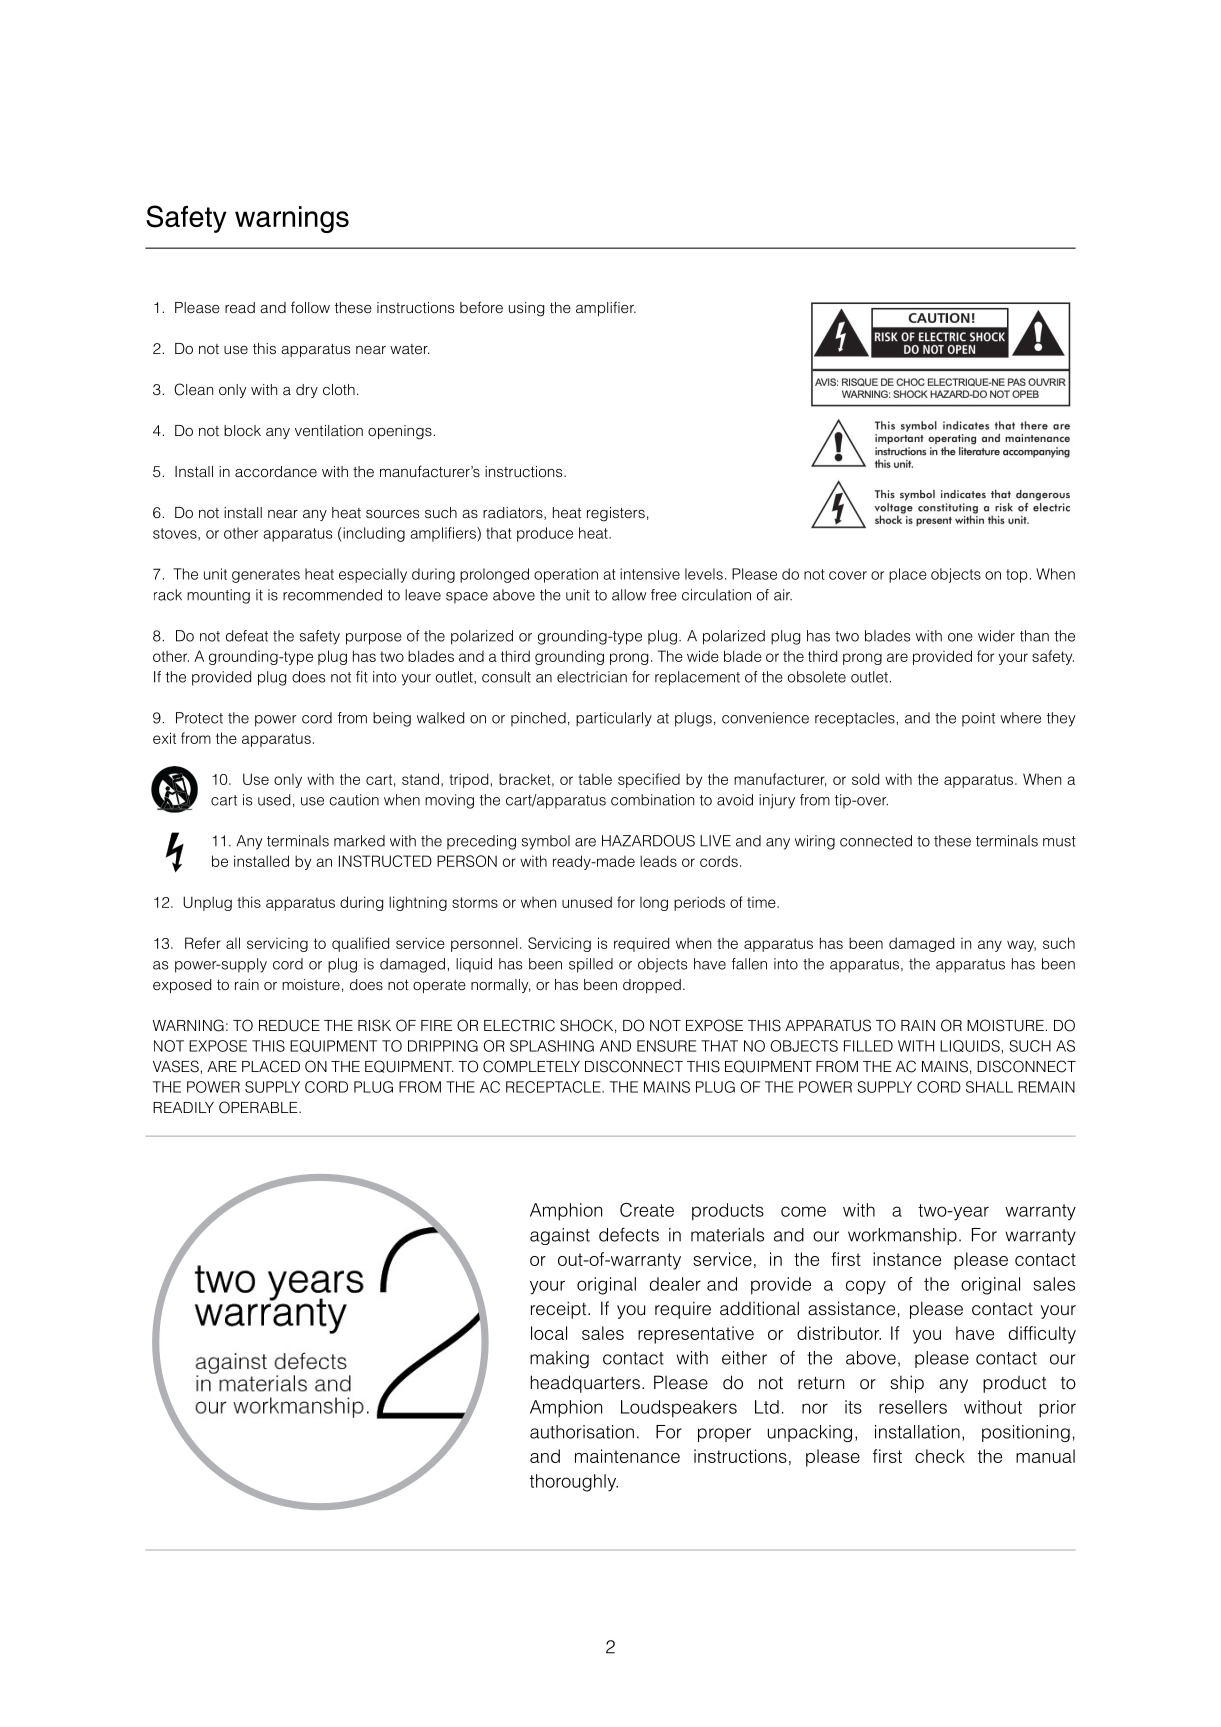 Image resolution: width=1221 pixels, height=1727 pixels. Describe the element at coordinates (1017, 576) in the document. I see `top` at that location.
